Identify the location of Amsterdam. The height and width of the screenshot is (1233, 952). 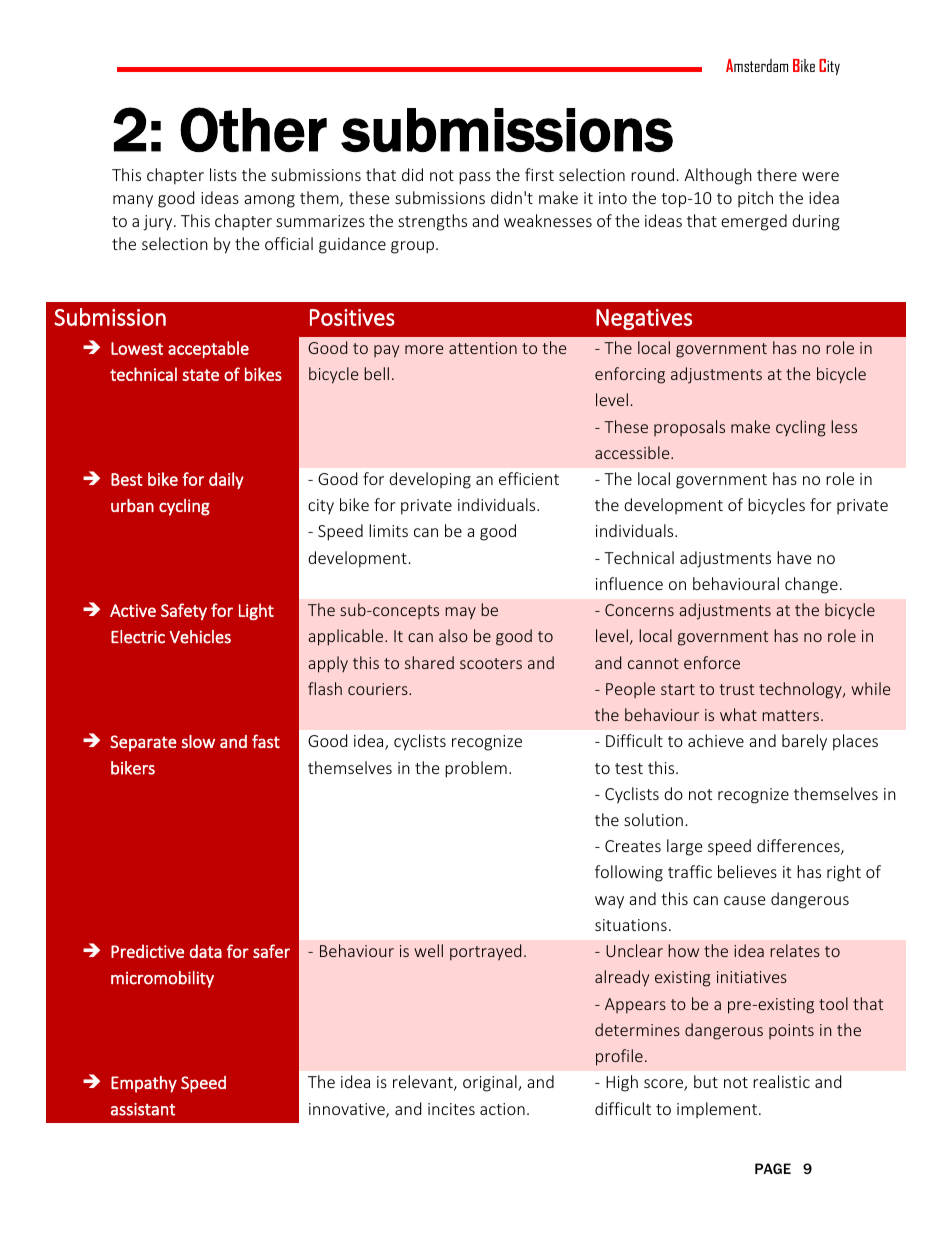
(757, 65).
